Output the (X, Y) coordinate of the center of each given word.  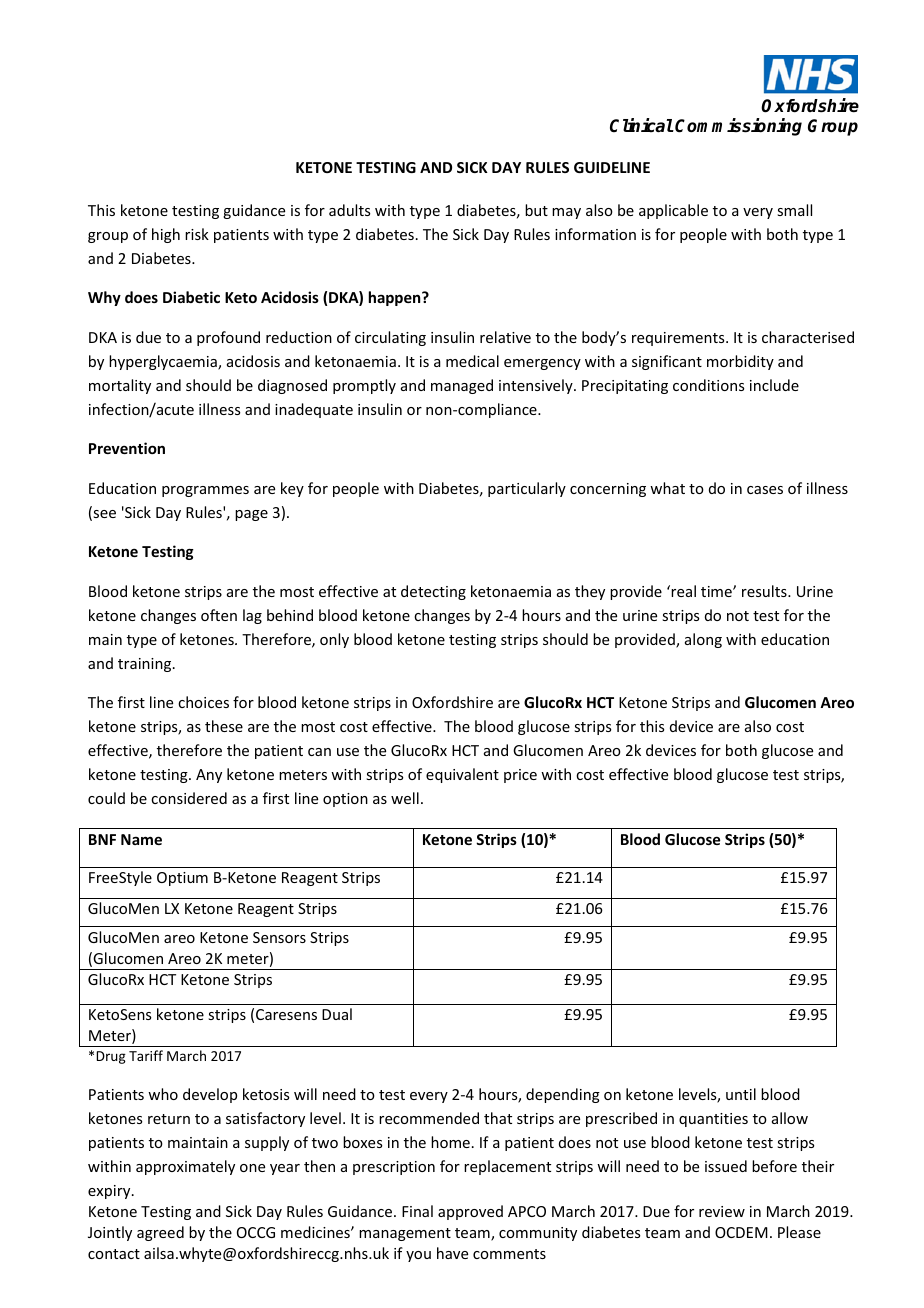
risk (197, 234)
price (520, 776)
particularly (527, 489)
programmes (205, 491)
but (536, 210)
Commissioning (738, 127)
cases (765, 490)
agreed (160, 1233)
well (405, 798)
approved (470, 1212)
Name (141, 839)
